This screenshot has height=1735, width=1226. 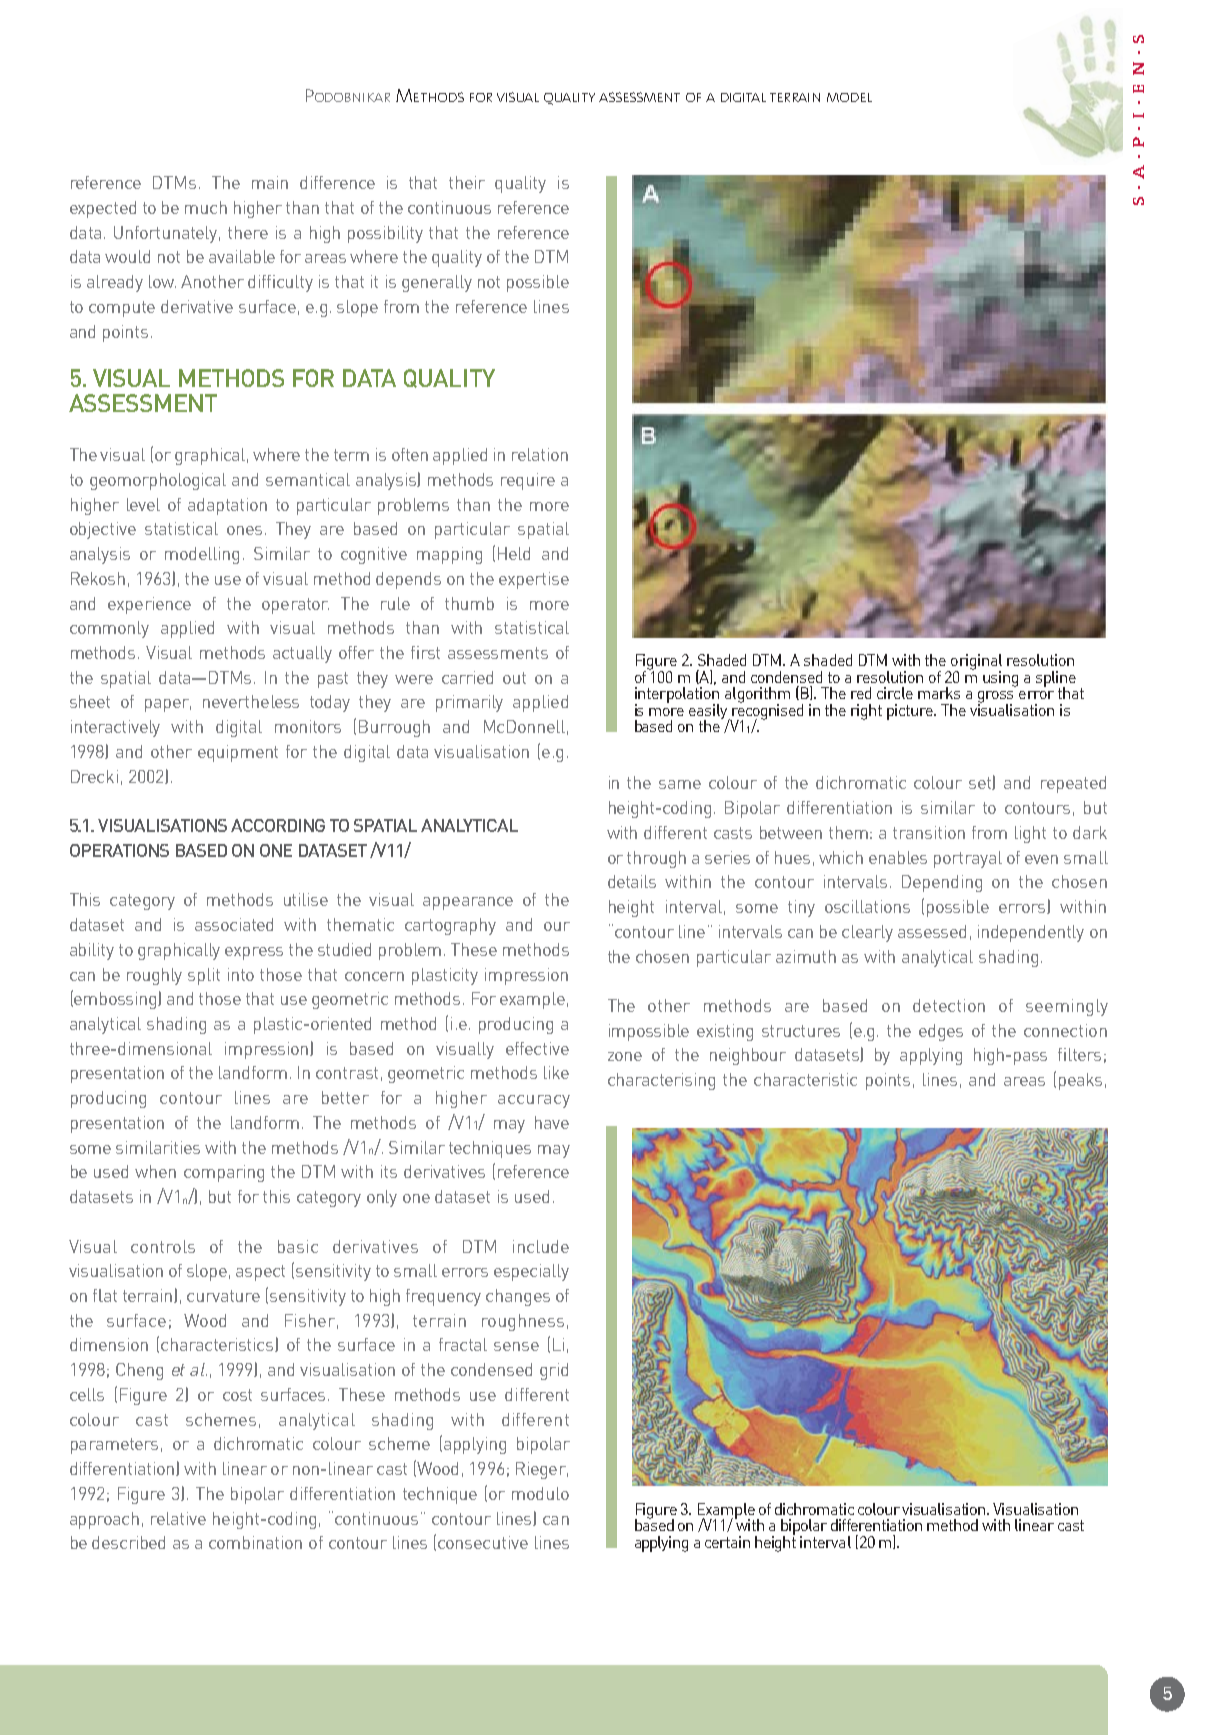 What do you see at coordinates (467, 182) in the screenshot?
I see `their` at bounding box center [467, 182].
